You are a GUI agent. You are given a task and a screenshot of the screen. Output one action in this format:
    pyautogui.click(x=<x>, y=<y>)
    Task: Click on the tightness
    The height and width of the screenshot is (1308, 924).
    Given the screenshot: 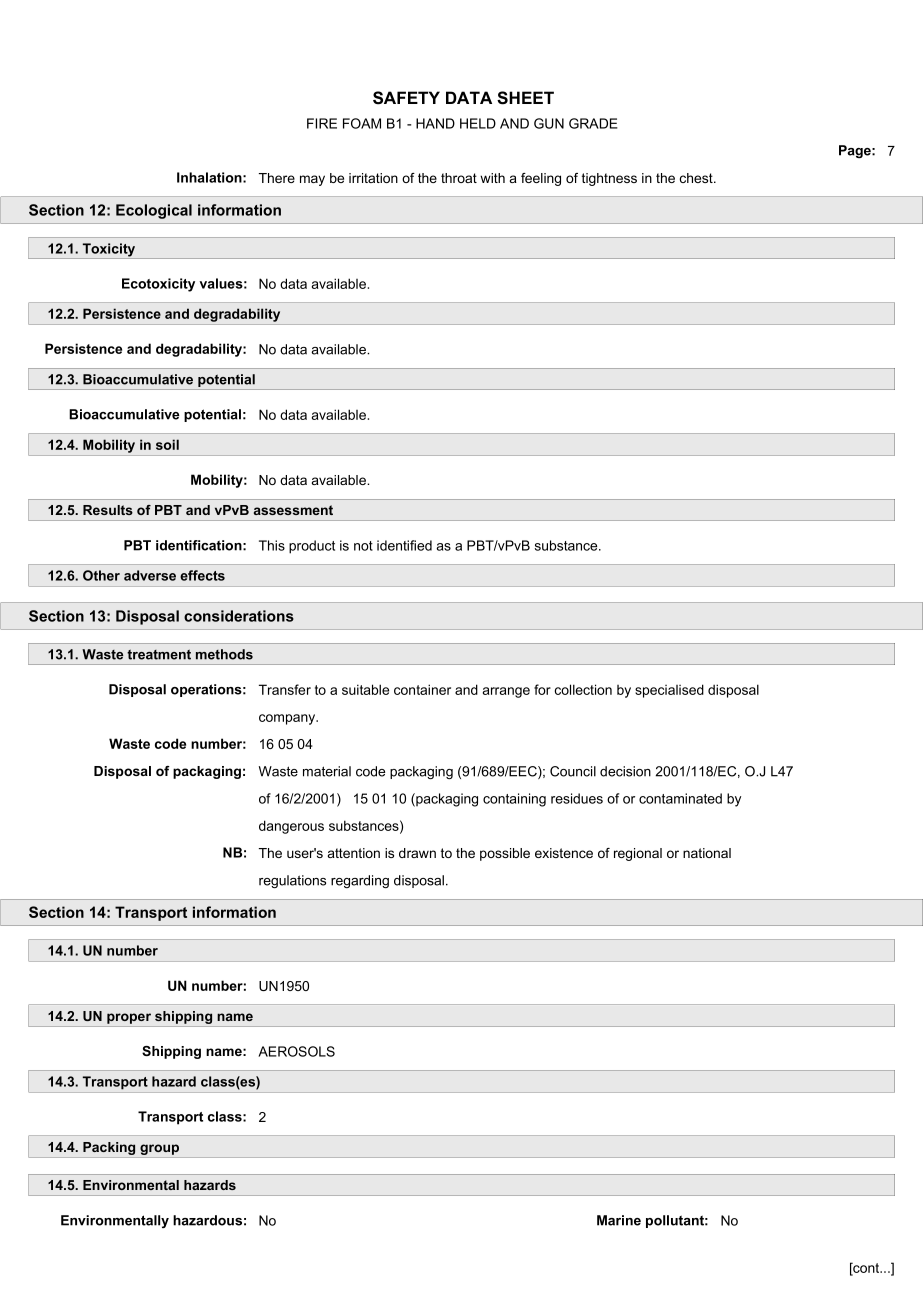 What is the action you would take?
    pyautogui.click(x=609, y=179)
